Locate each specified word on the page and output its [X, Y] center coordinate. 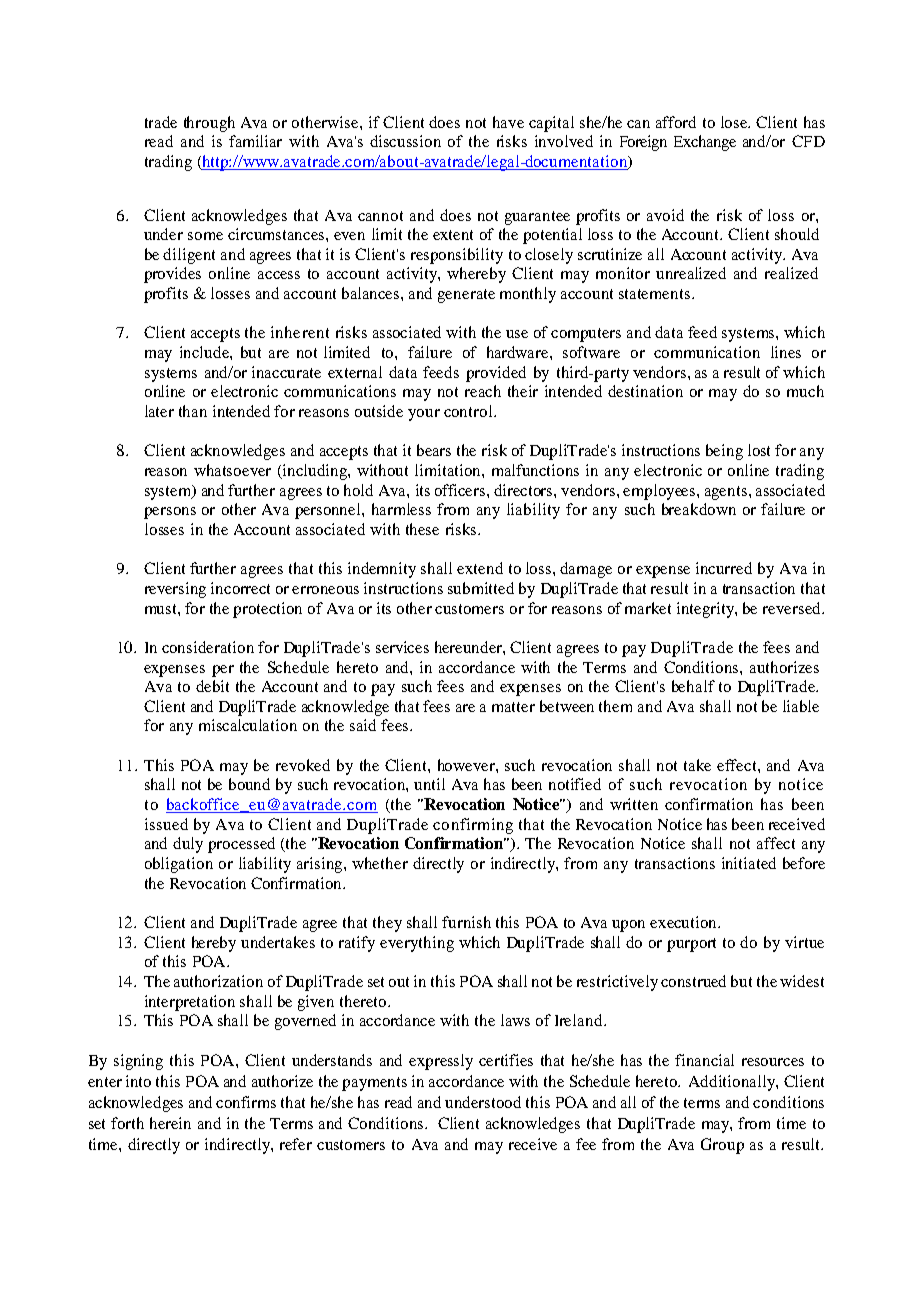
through [209, 124]
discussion [405, 141]
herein [170, 1123]
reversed [793, 608]
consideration [208, 647]
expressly [441, 1062]
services [402, 647]
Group [722, 1146]
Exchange [705, 143]
